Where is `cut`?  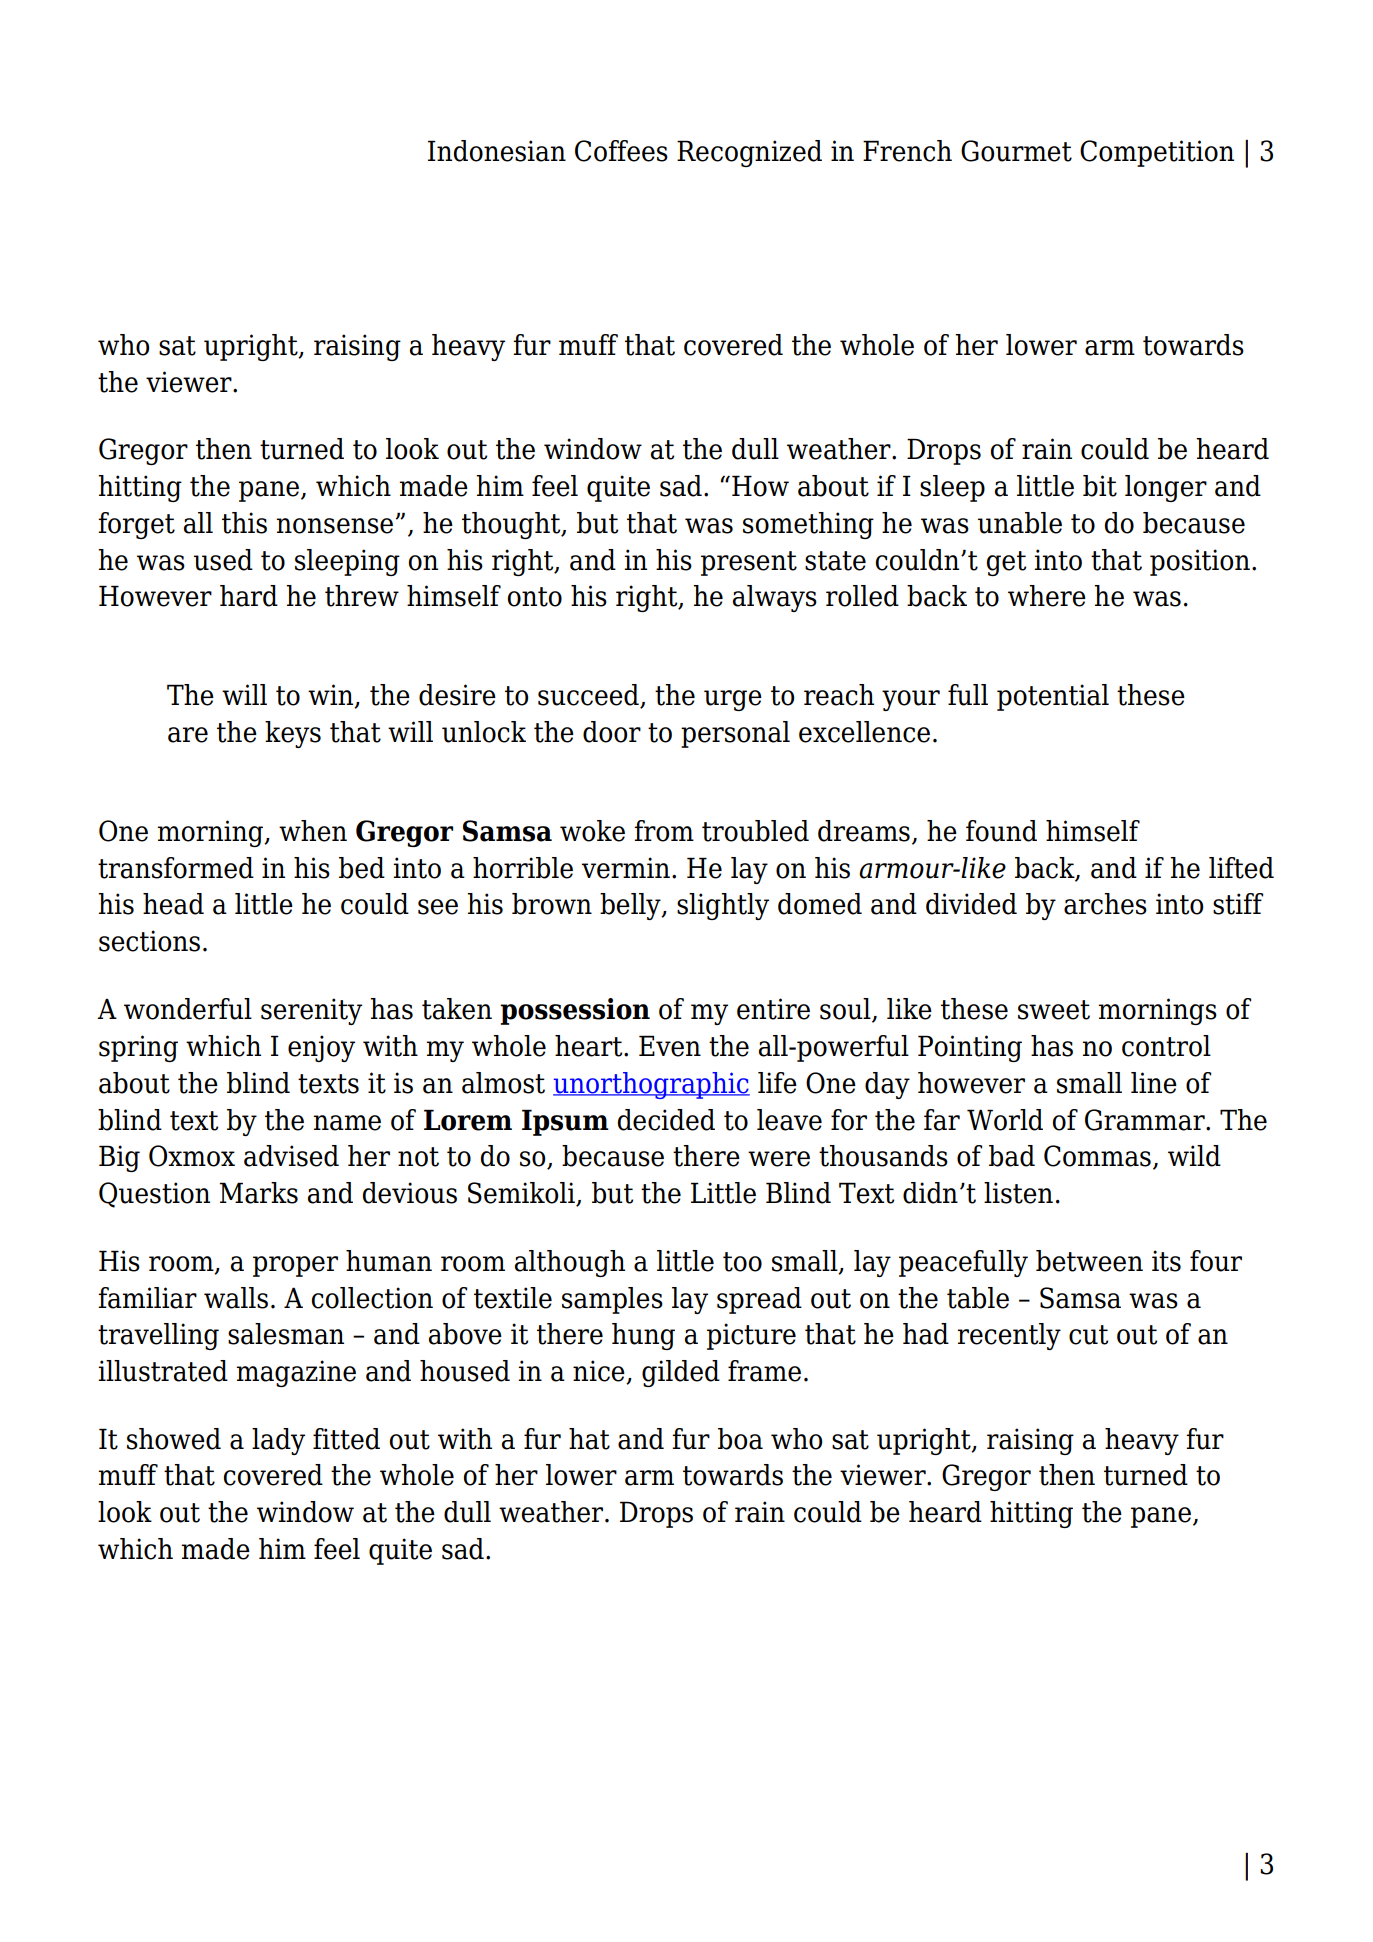
cut is located at coordinates (1088, 1335).
